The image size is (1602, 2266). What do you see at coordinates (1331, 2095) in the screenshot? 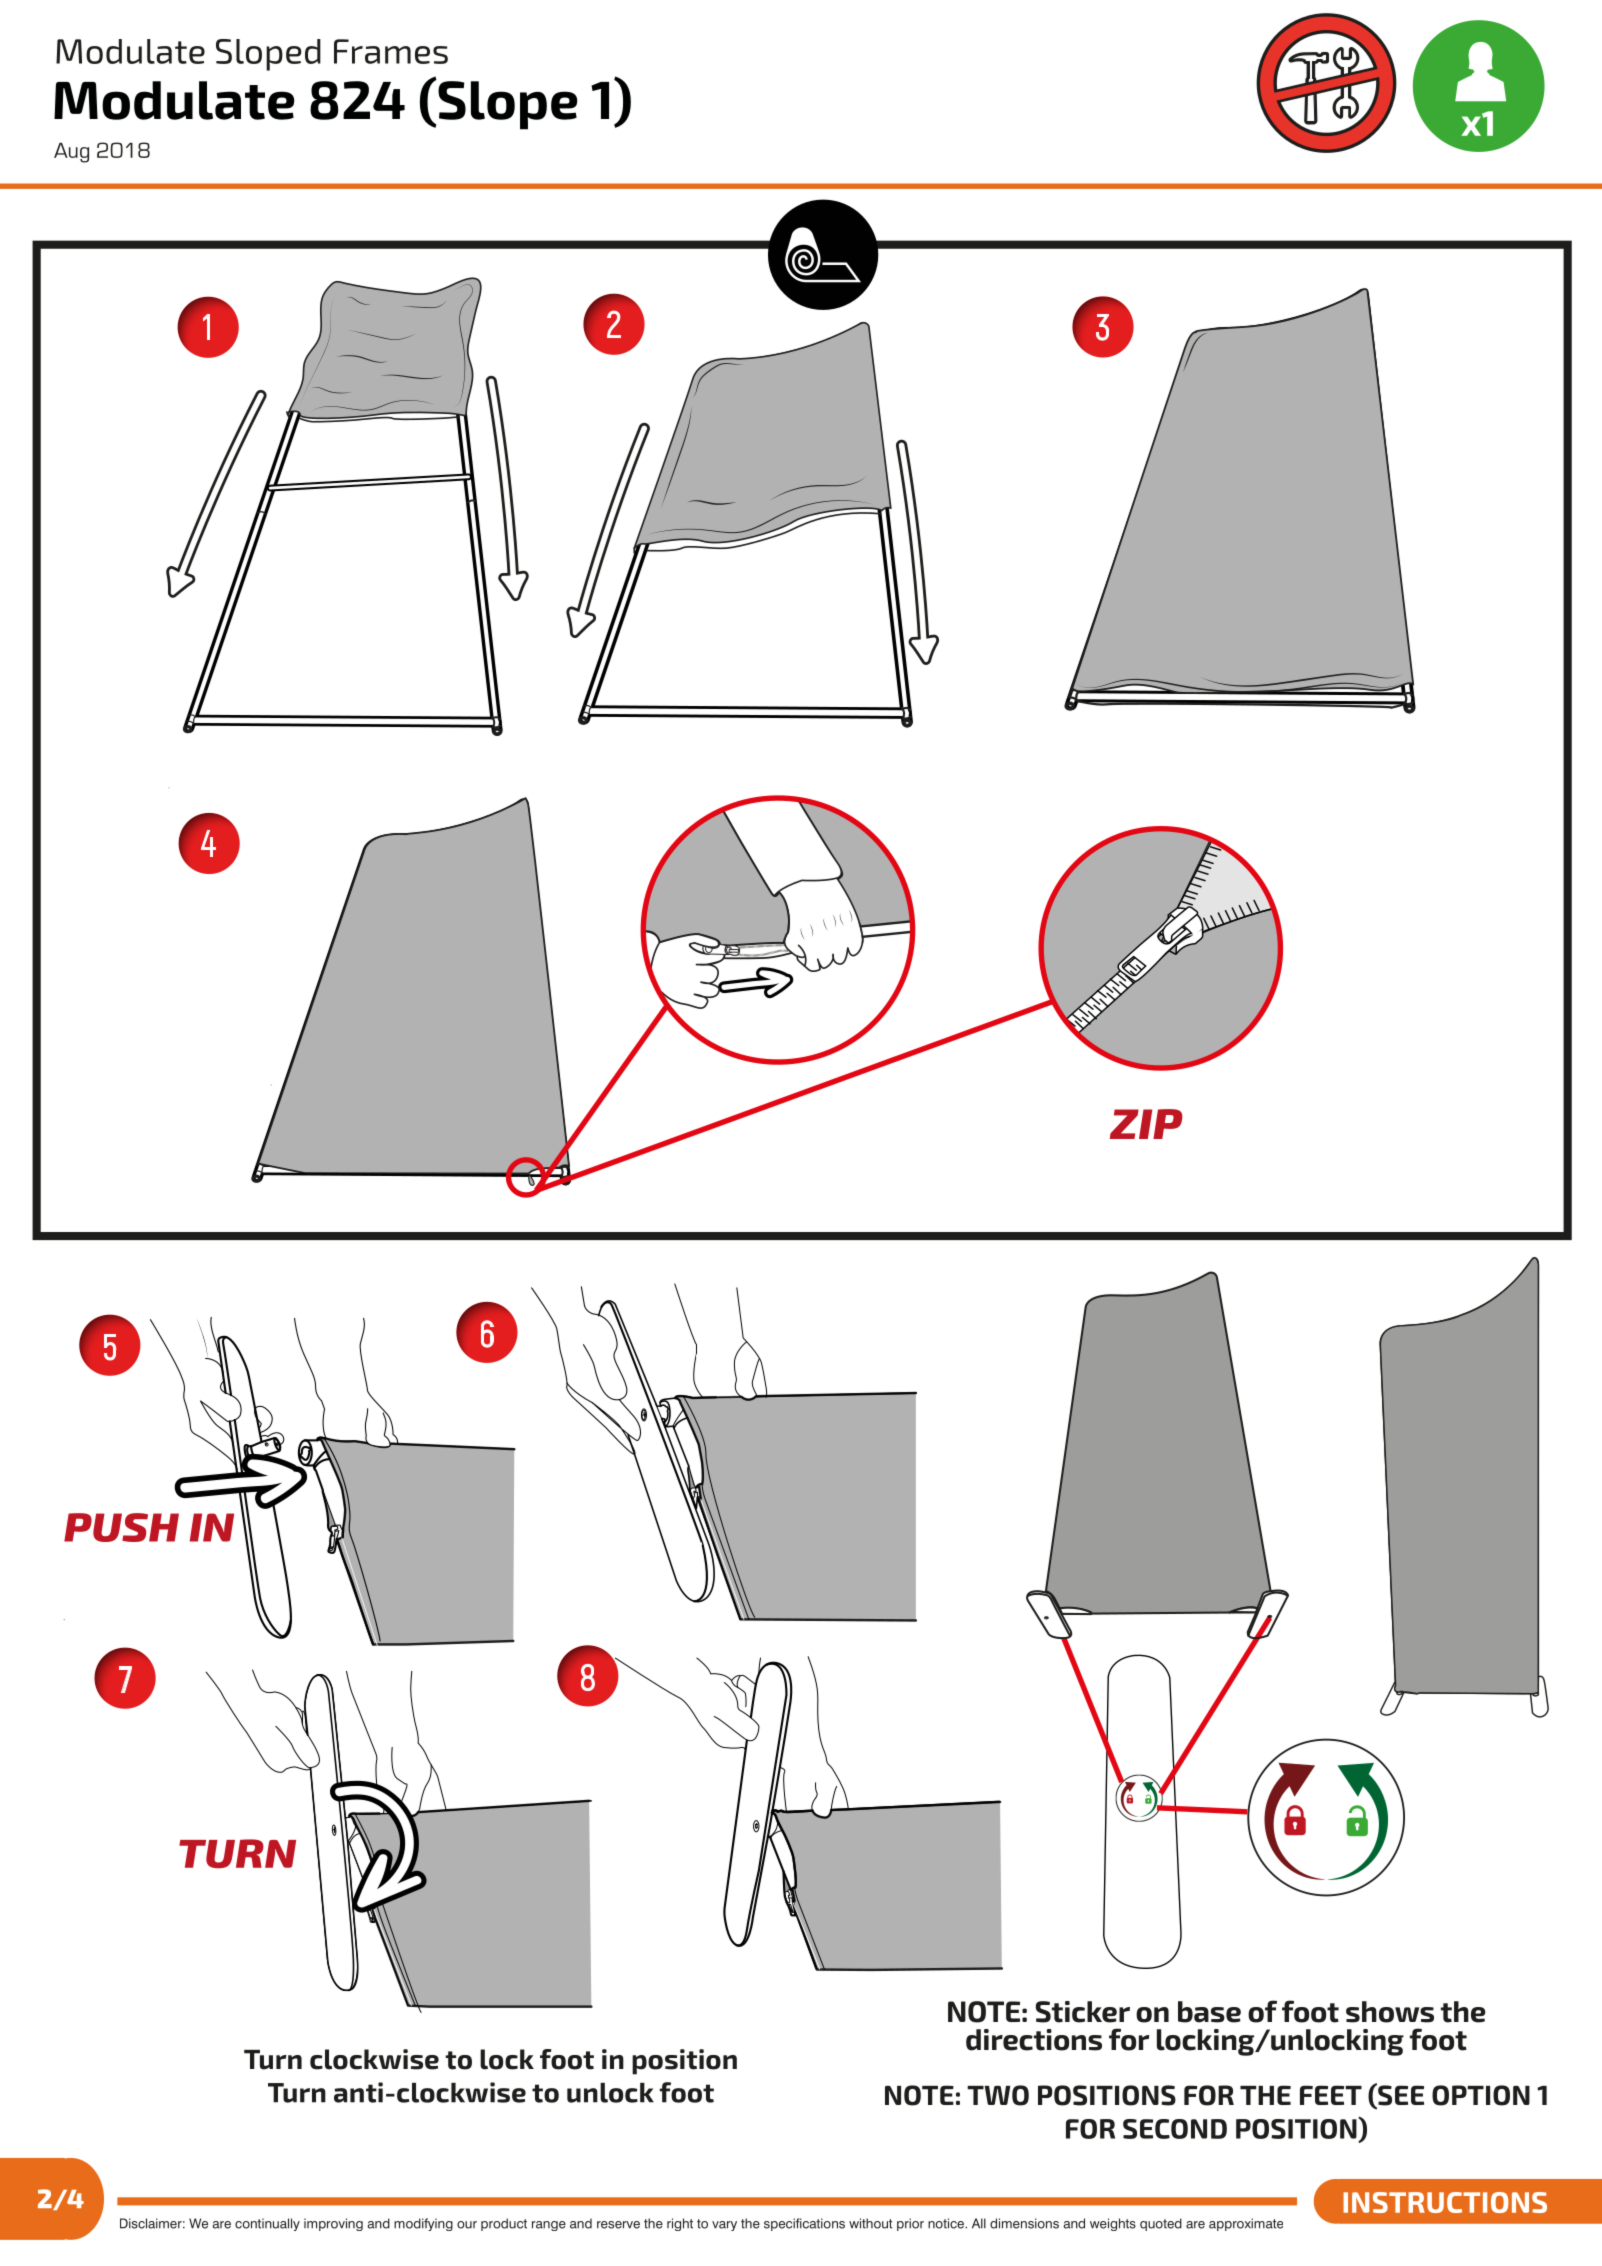
I see `FEET` at bounding box center [1331, 2095].
